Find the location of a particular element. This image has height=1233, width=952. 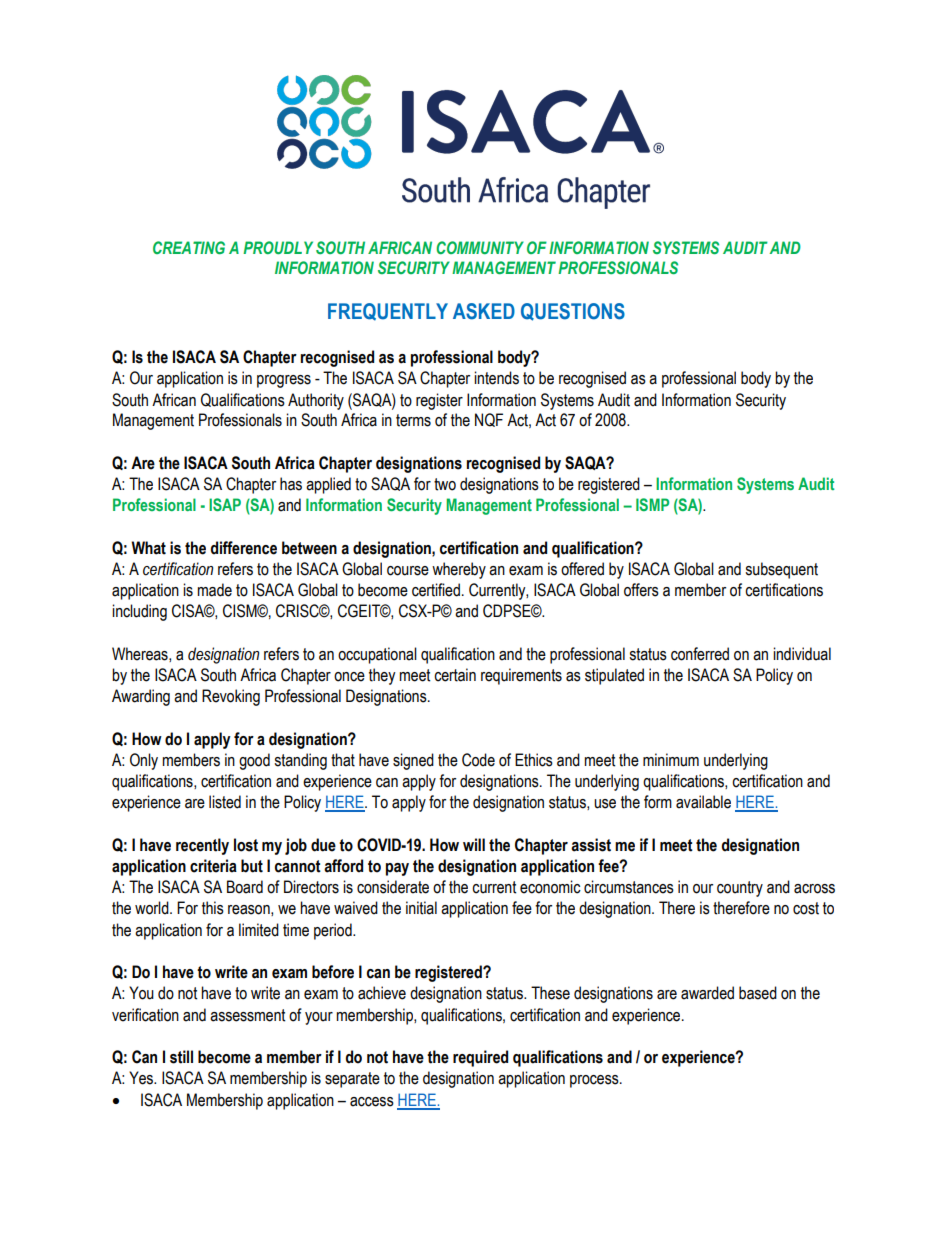

COMMUNITY is located at coordinates (480, 247).
